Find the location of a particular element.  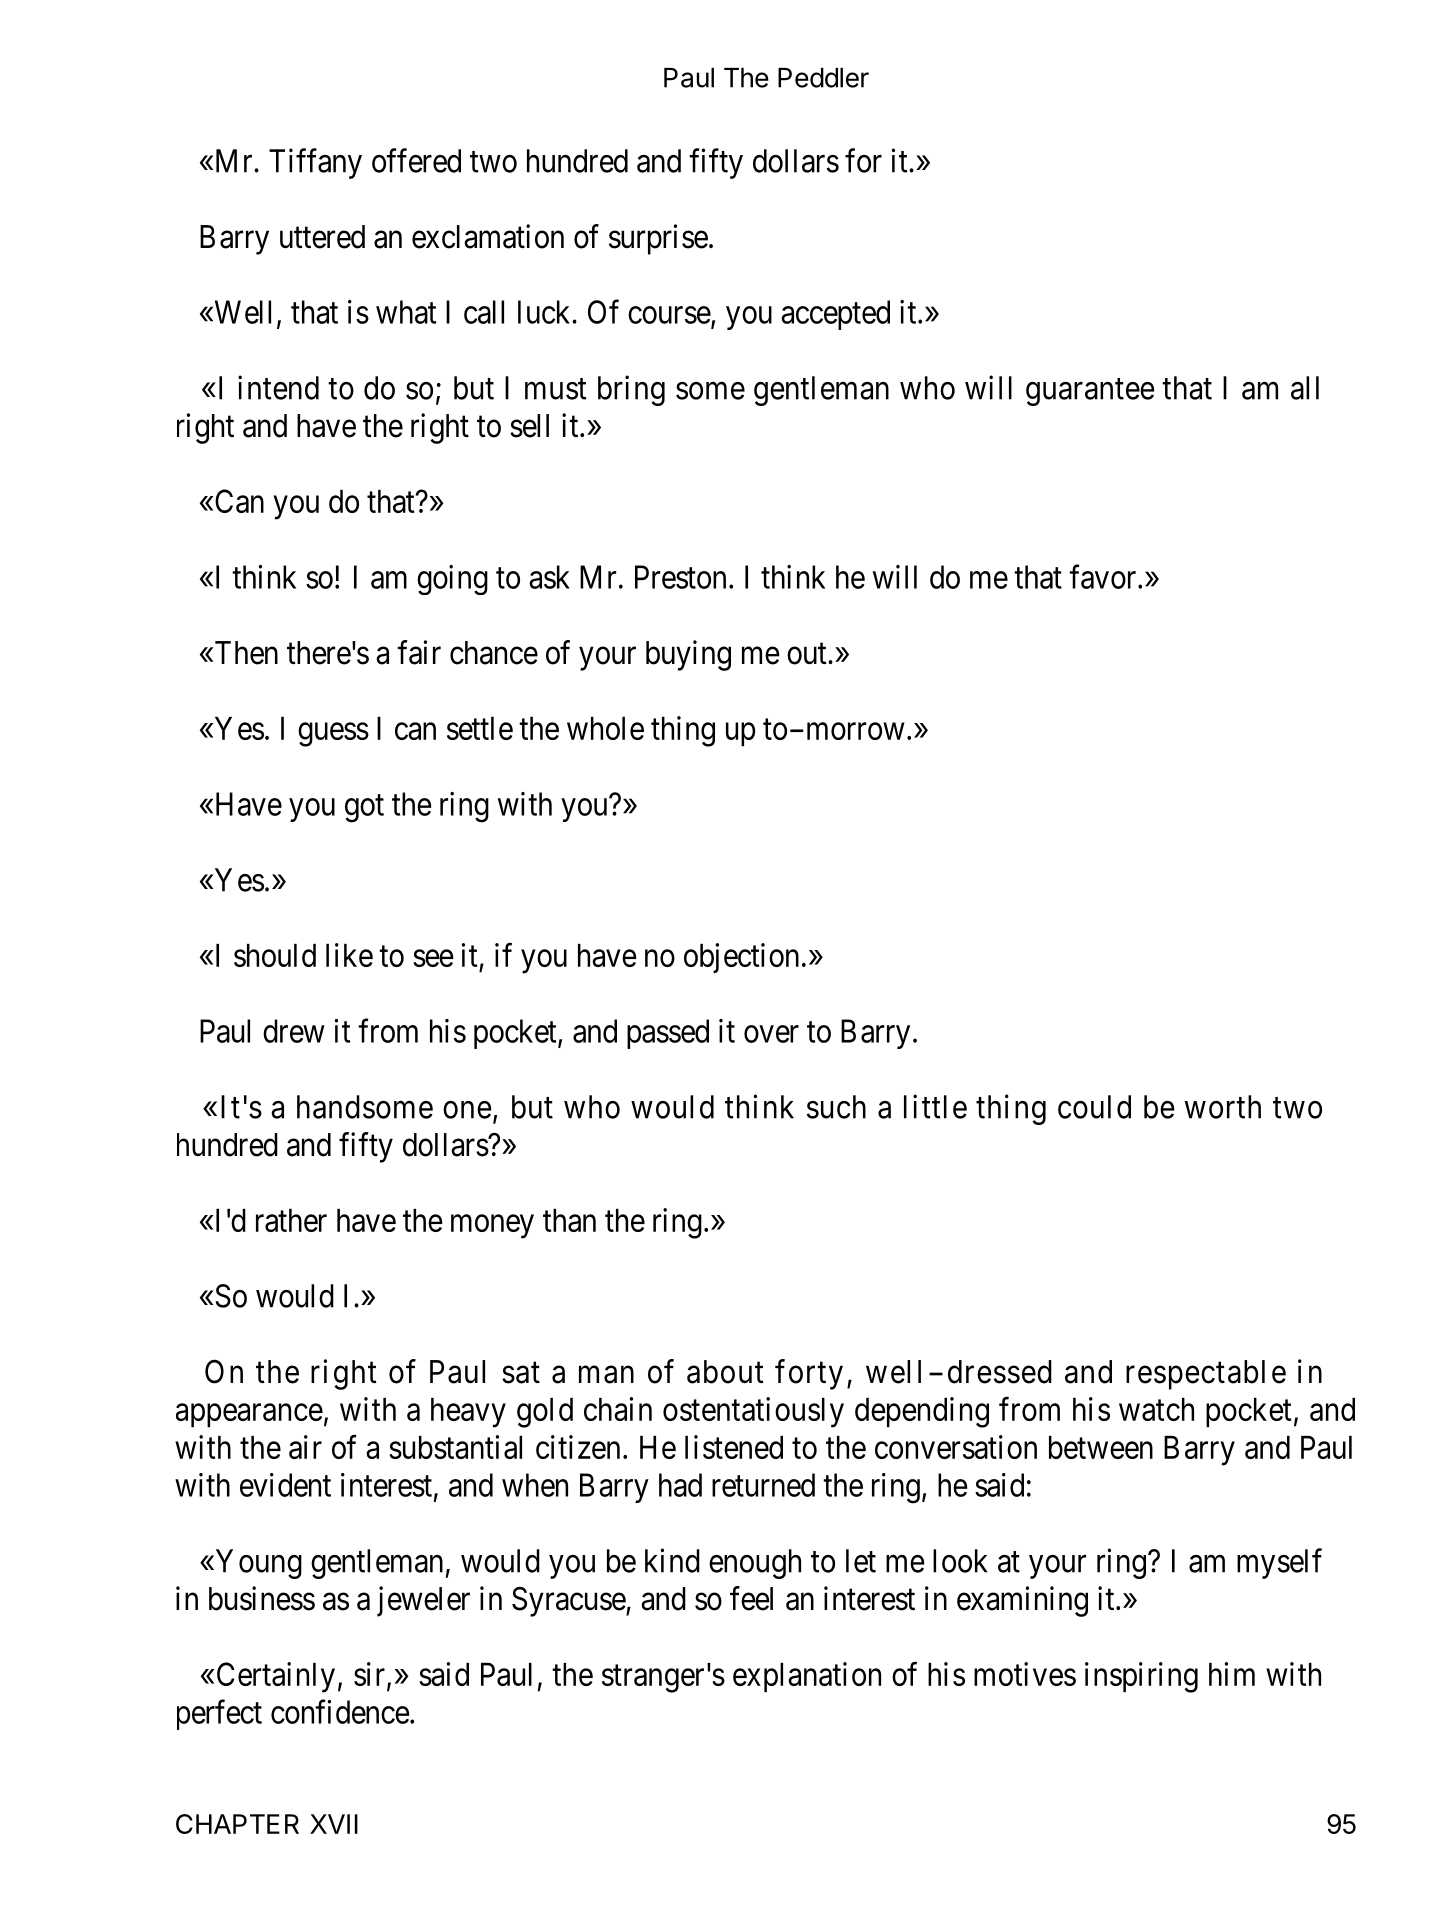

him is located at coordinates (1232, 1674).
